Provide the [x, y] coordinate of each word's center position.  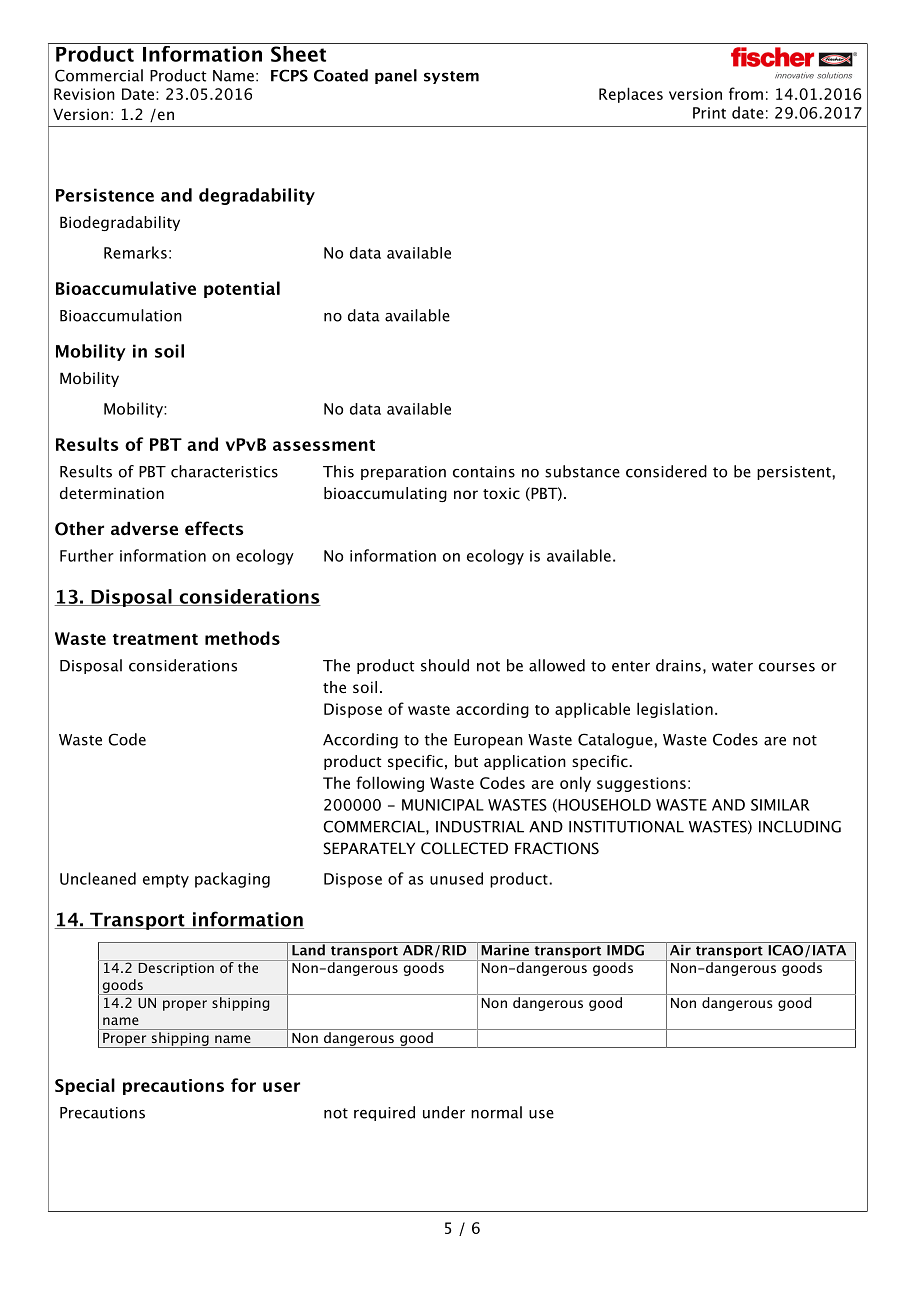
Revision [84, 94]
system [451, 77]
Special [85, 1086]
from [746, 93]
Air [680, 949]
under [444, 1112]
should [445, 665]
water [732, 666]
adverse [144, 528]
